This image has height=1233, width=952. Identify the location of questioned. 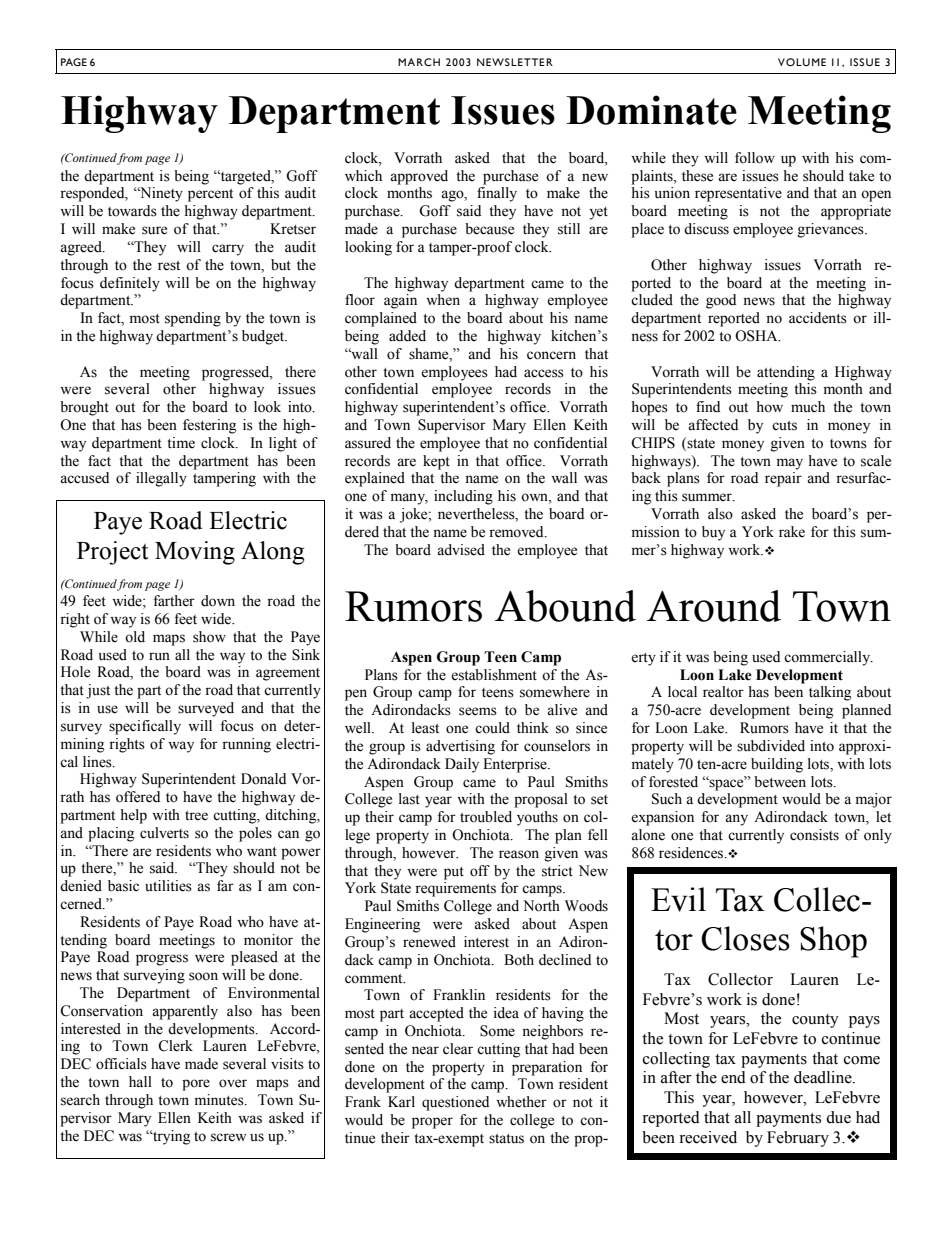
(455, 1103).
